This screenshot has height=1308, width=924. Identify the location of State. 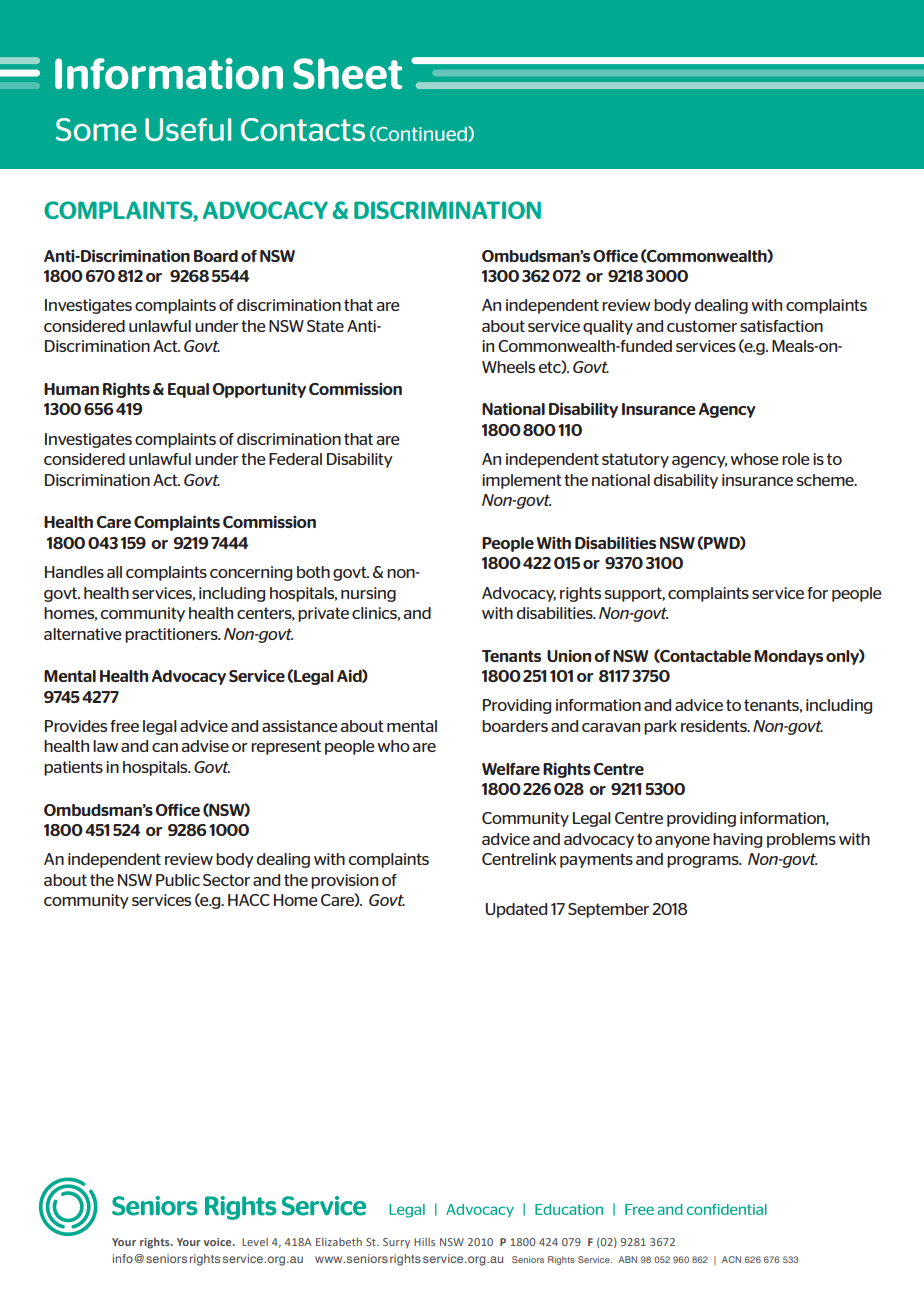
(325, 326).
